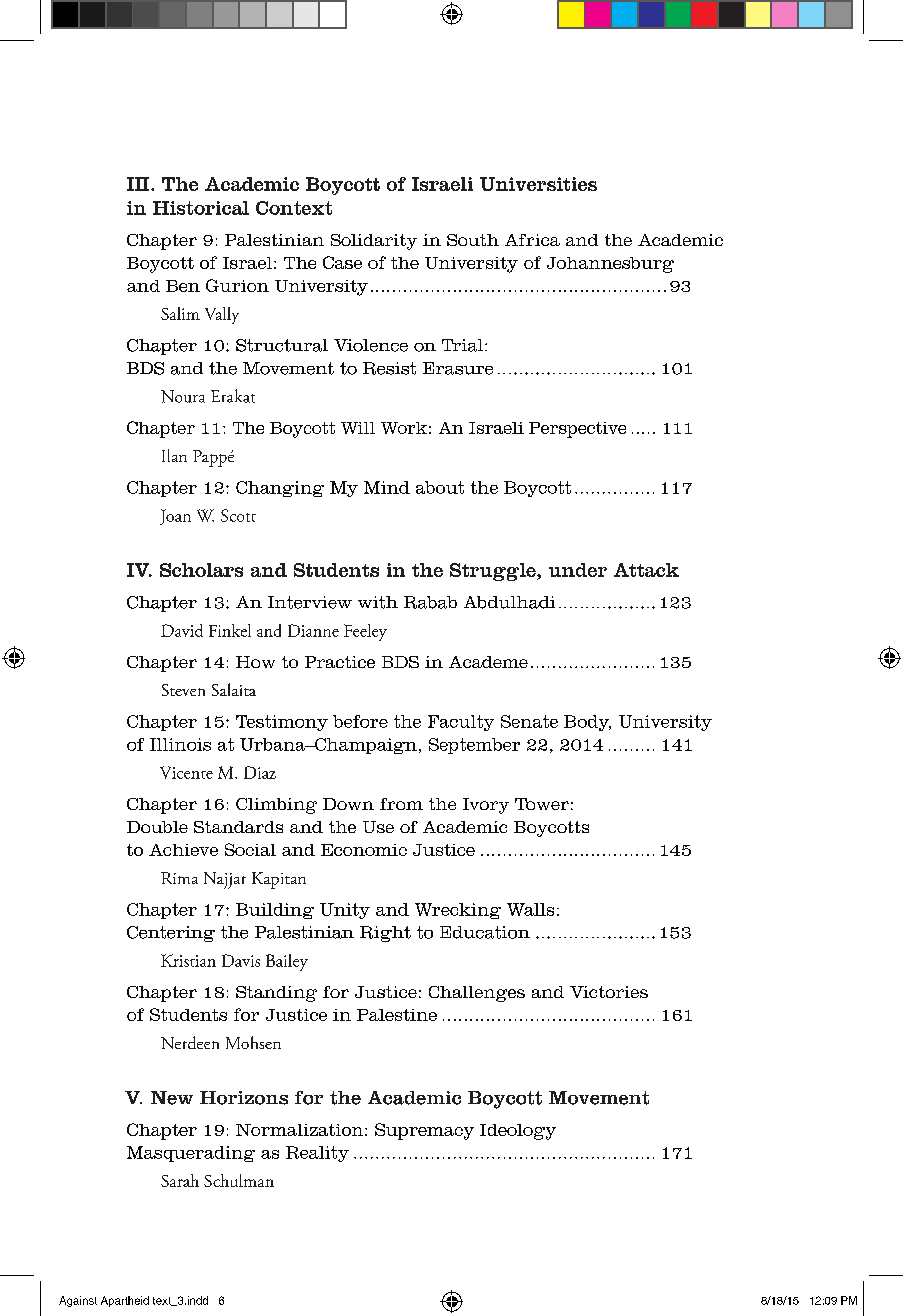  Describe the element at coordinates (139, 184) in the image. I see `III` at that location.
